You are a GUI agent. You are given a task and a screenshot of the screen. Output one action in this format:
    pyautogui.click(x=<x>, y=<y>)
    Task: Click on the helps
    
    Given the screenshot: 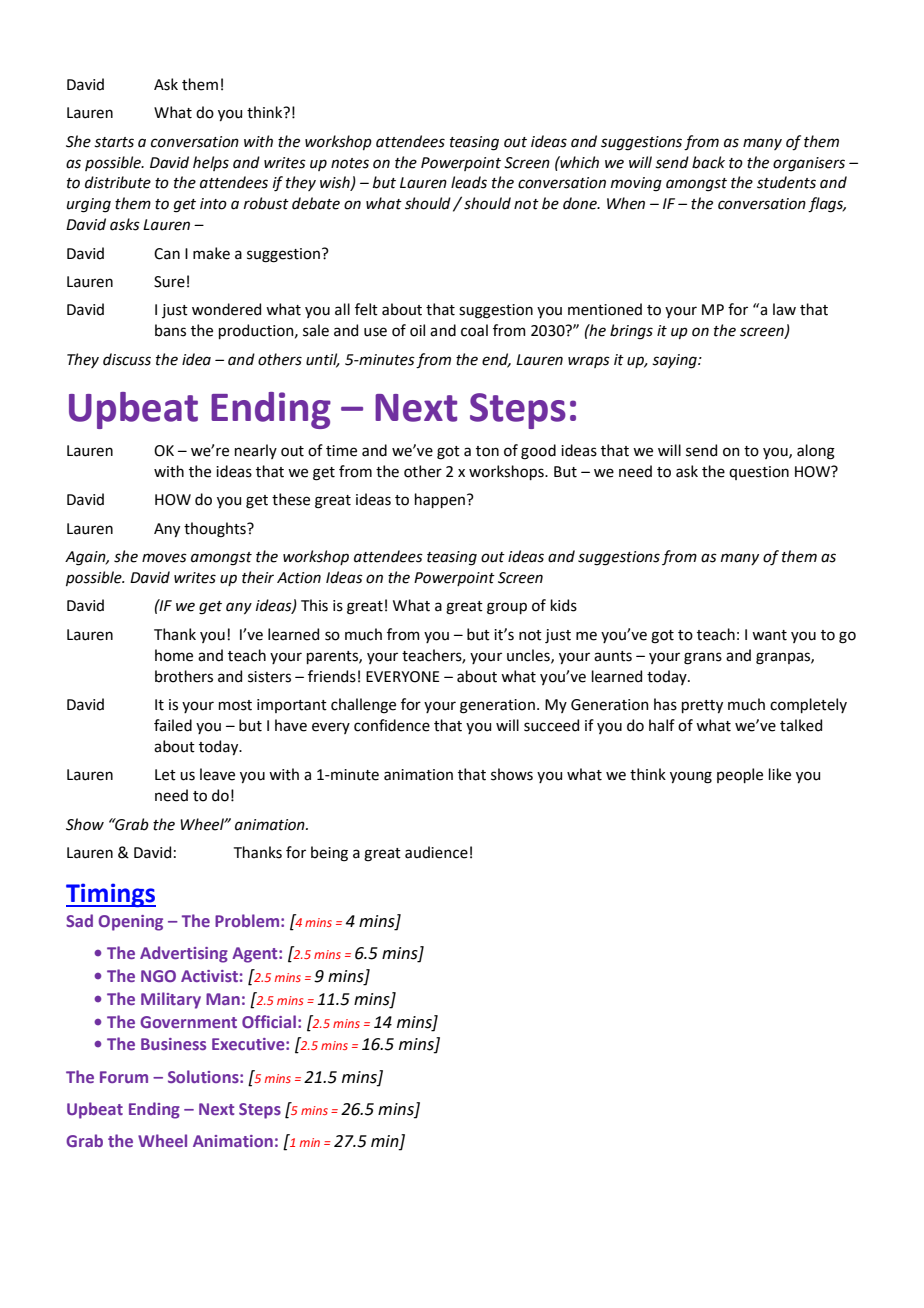 What is the action you would take?
    pyautogui.click(x=211, y=163)
